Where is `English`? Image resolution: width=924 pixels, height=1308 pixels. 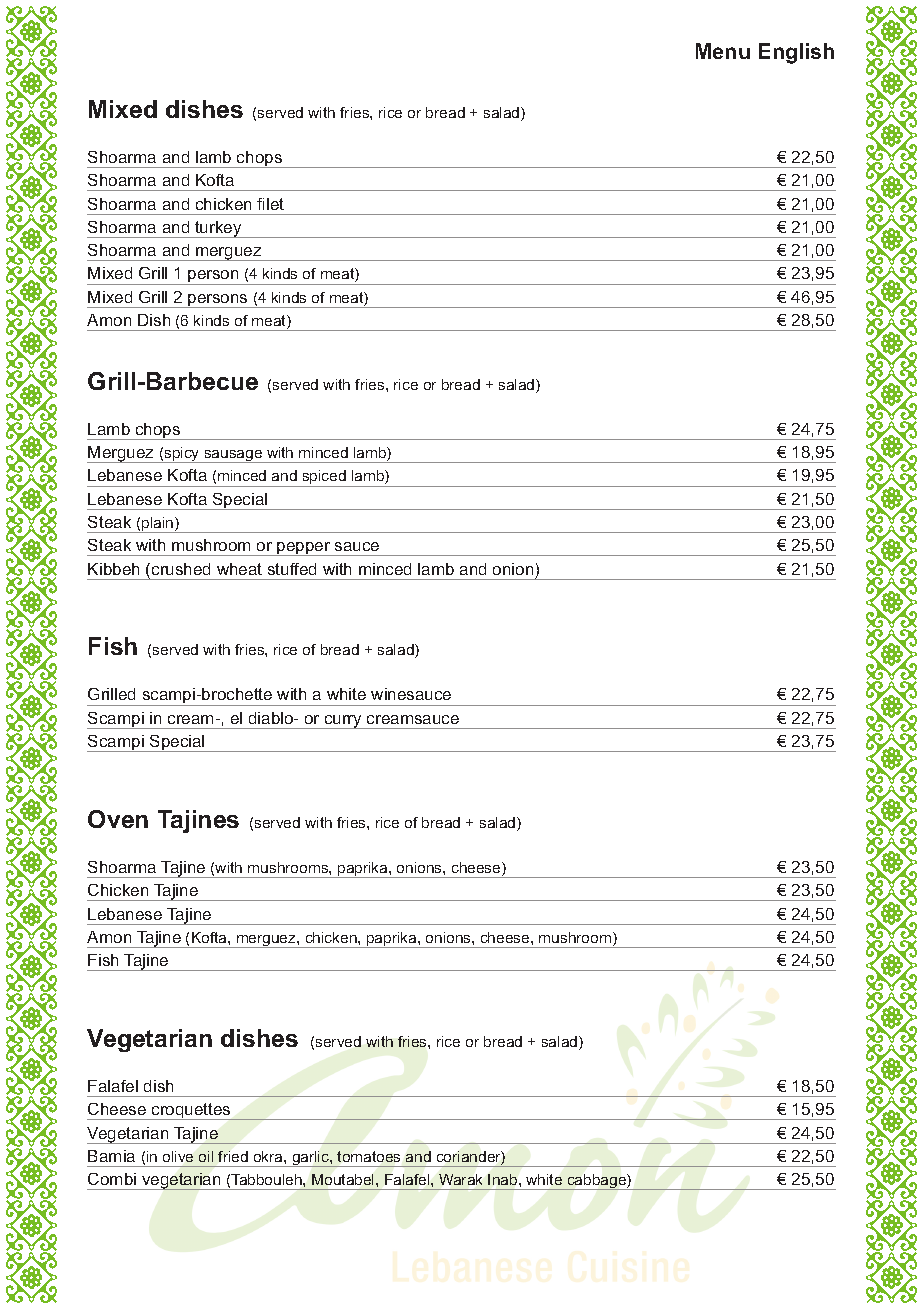
English is located at coordinates (796, 53).
